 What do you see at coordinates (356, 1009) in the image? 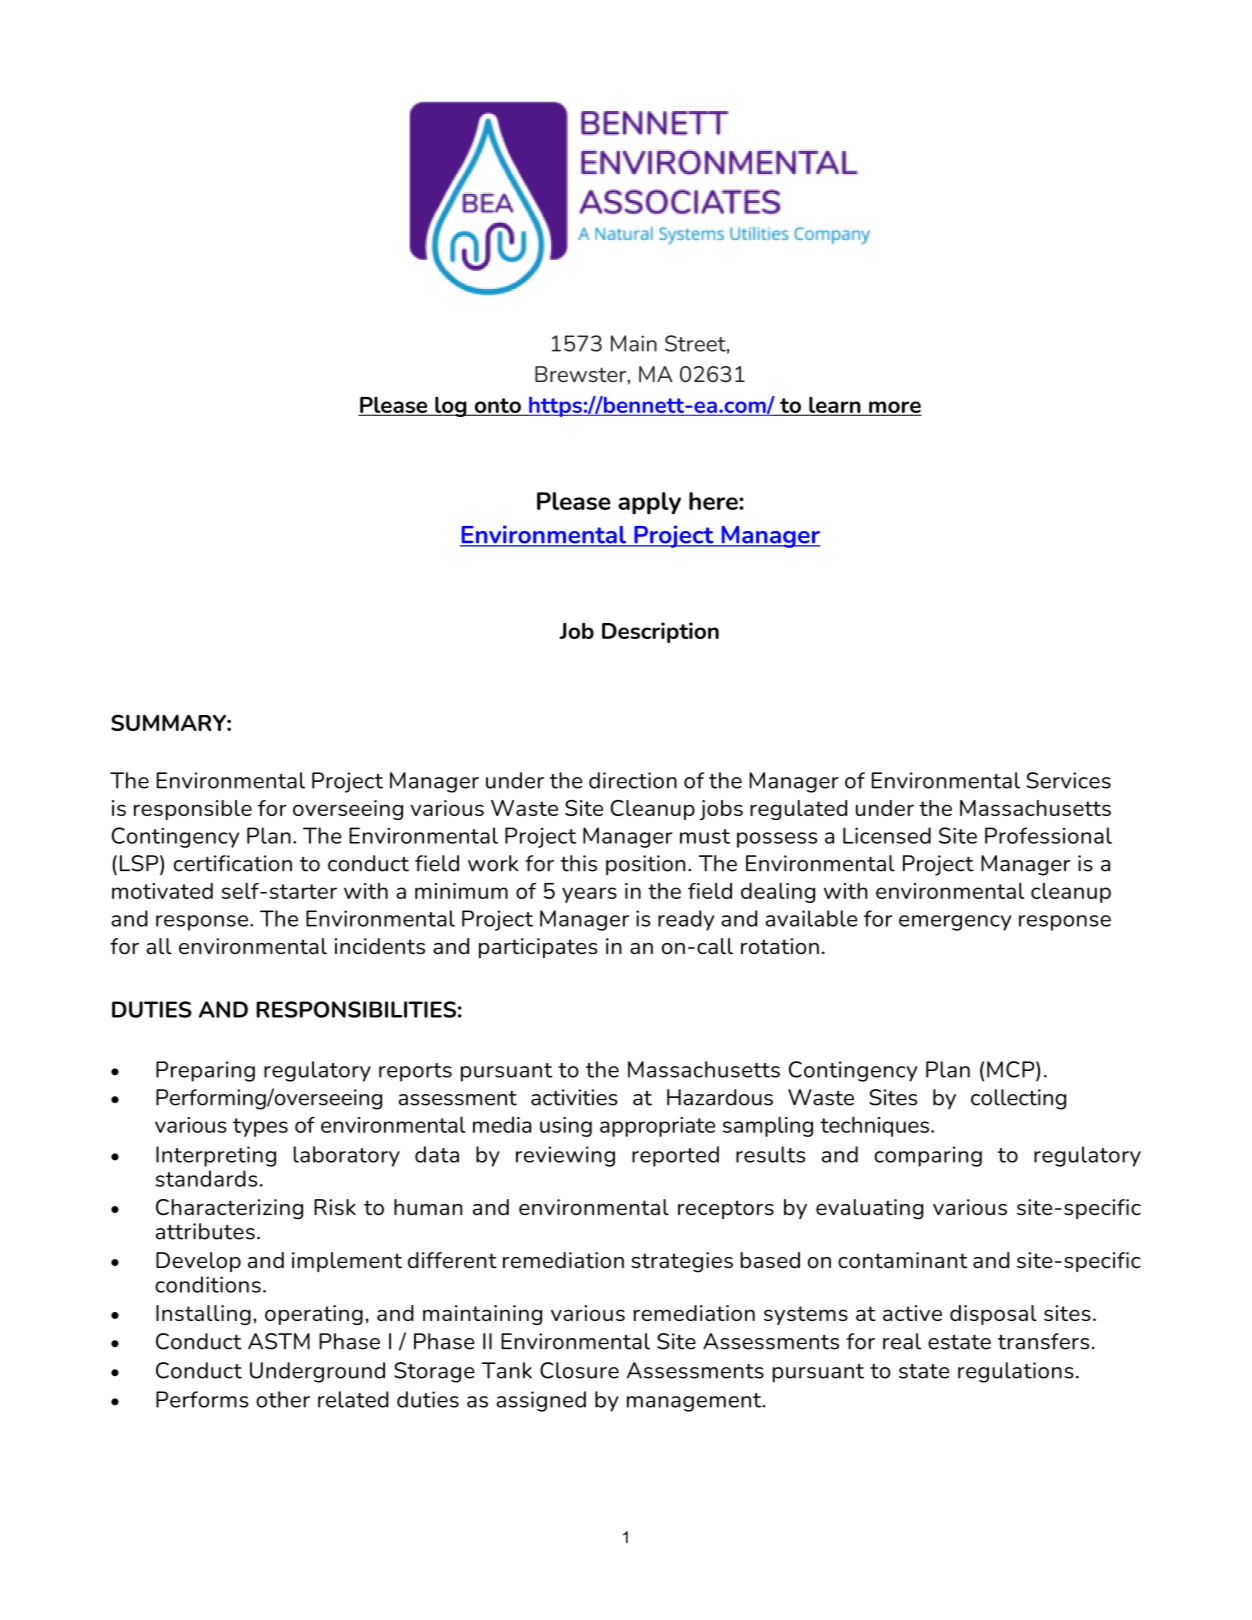
I see `RESPONSIBILITIES` at bounding box center [356, 1009].
